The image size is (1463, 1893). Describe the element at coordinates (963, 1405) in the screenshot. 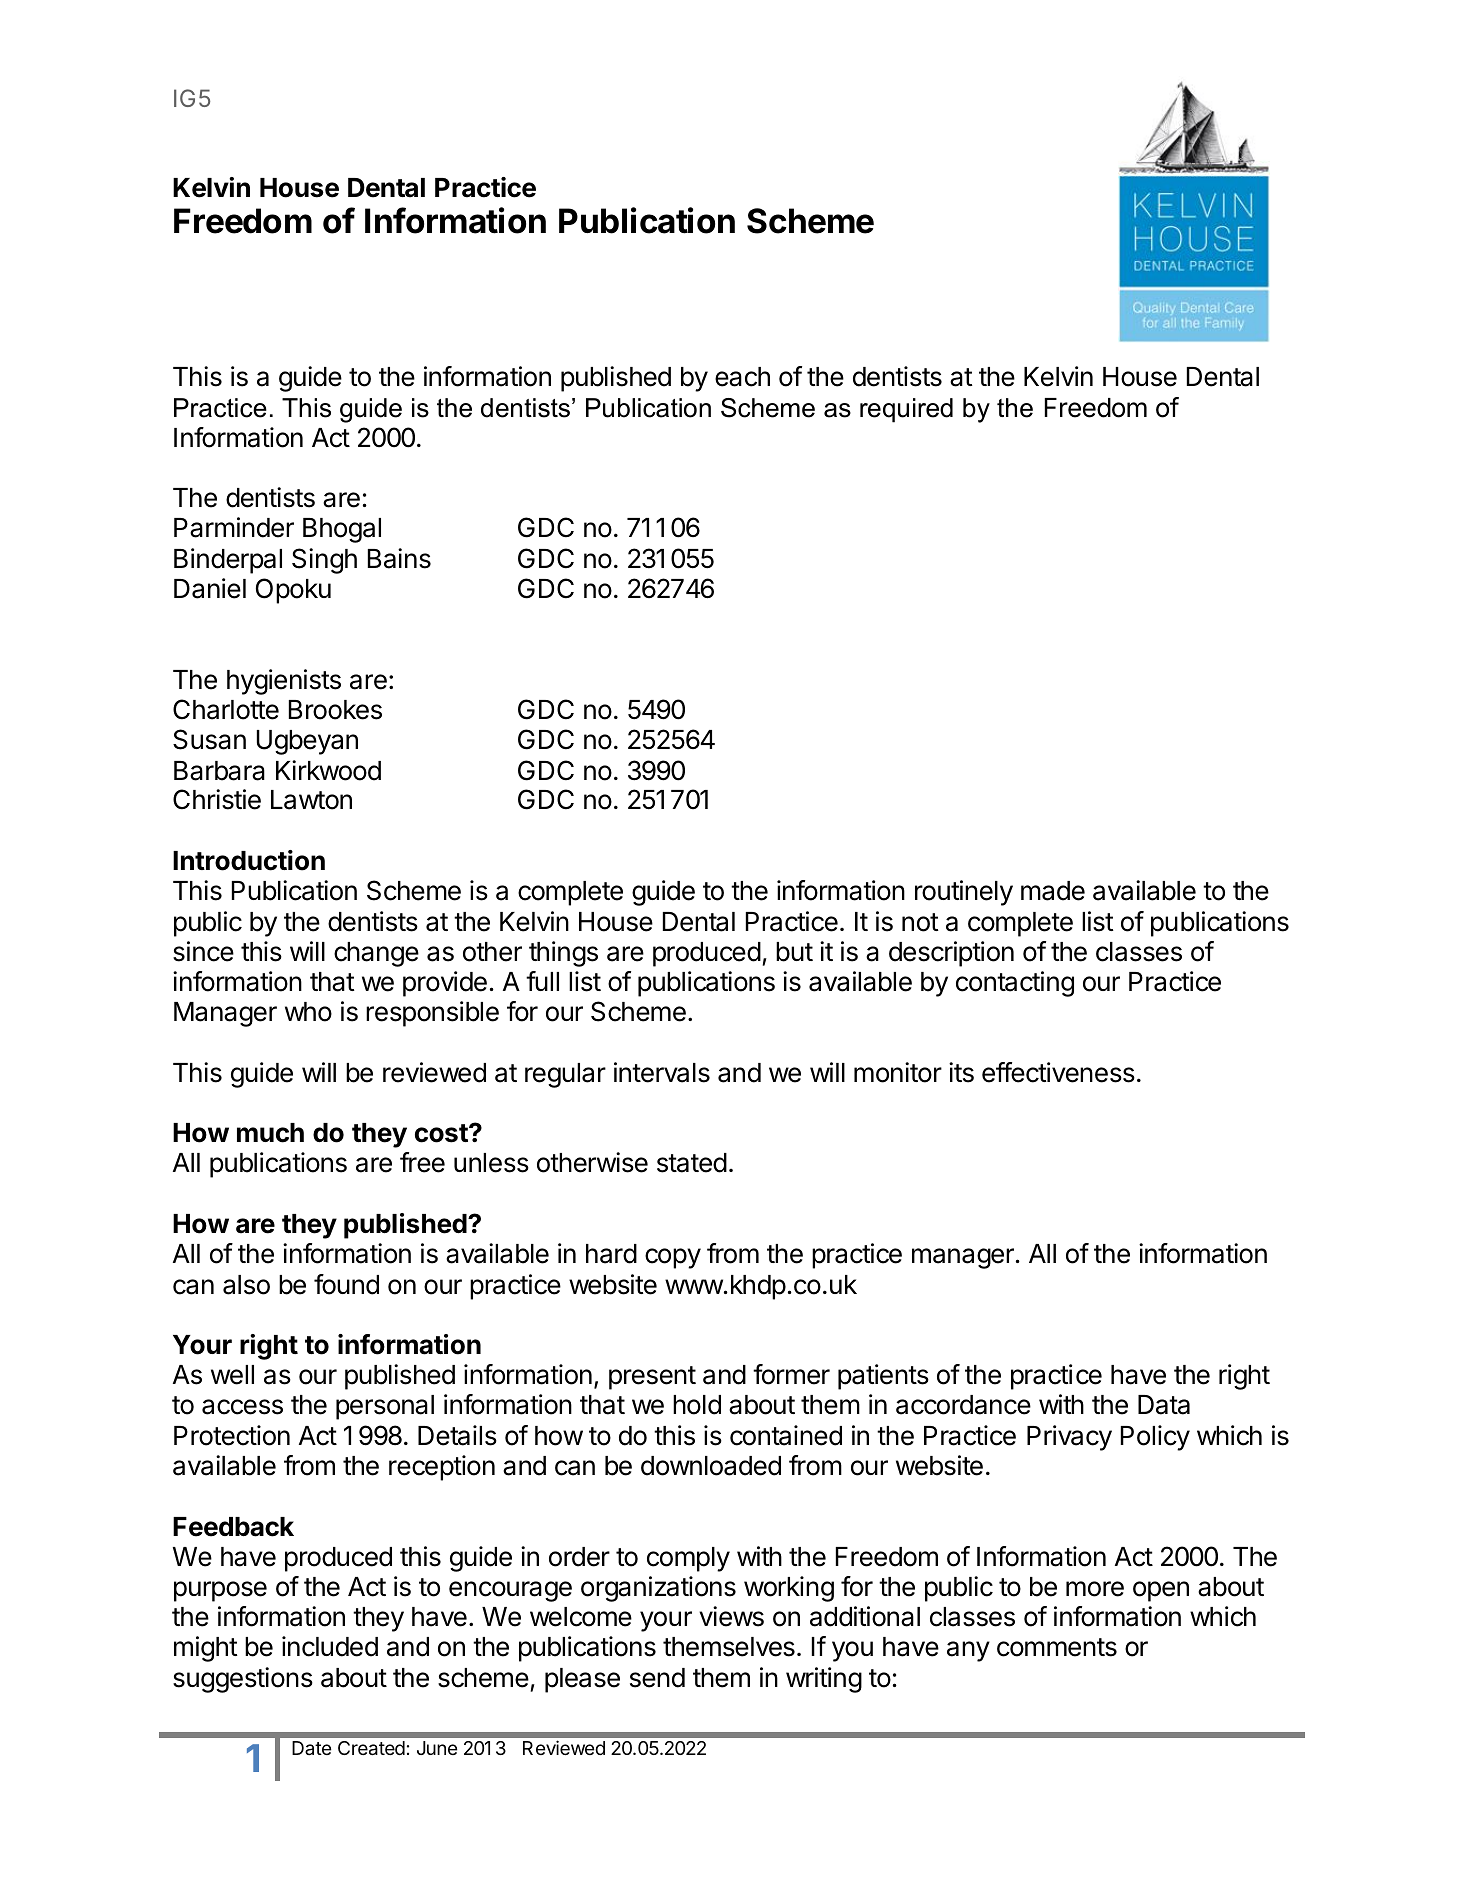

I see `accordance` at that location.
